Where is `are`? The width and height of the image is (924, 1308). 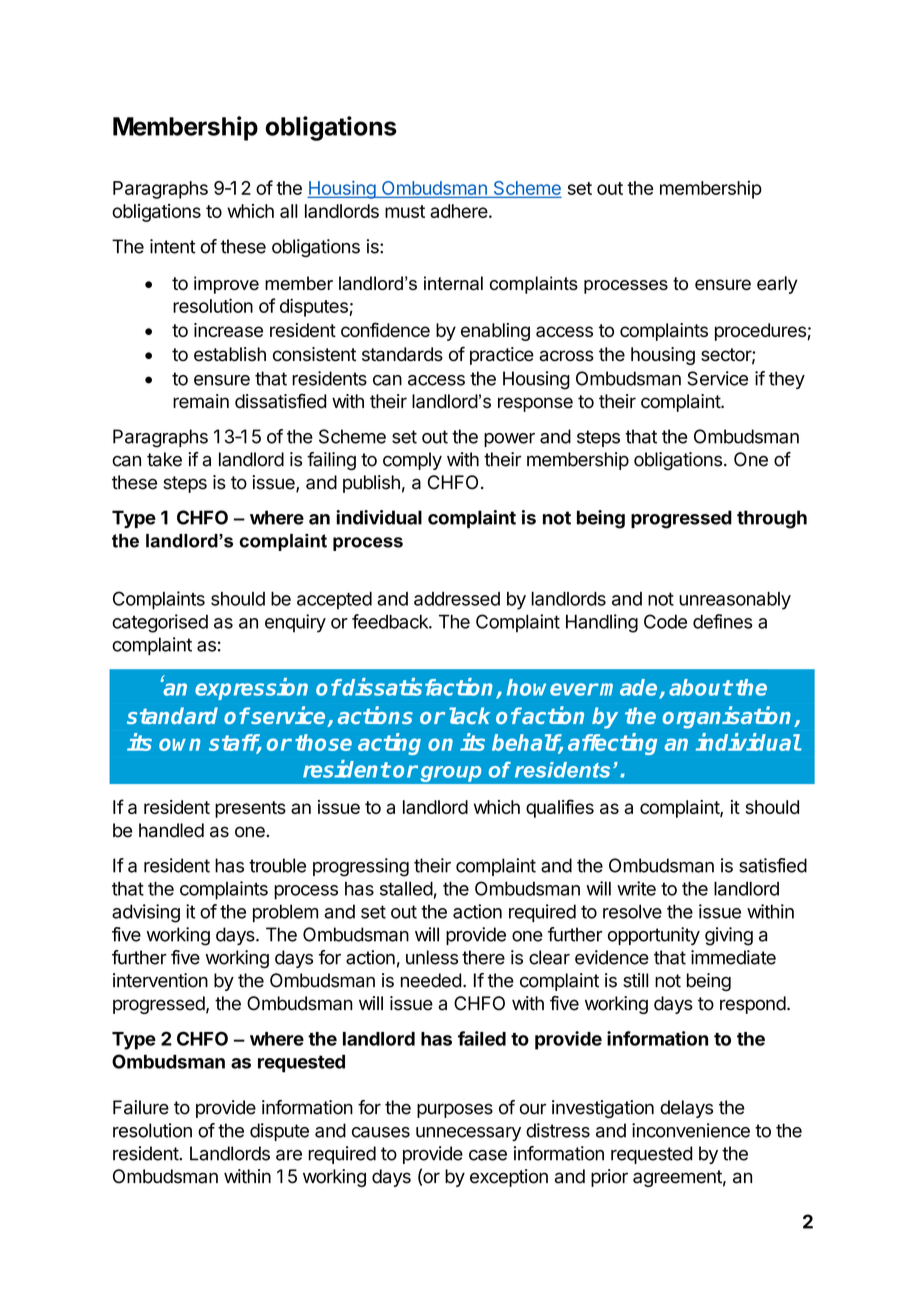
are is located at coordinates (289, 1155).
